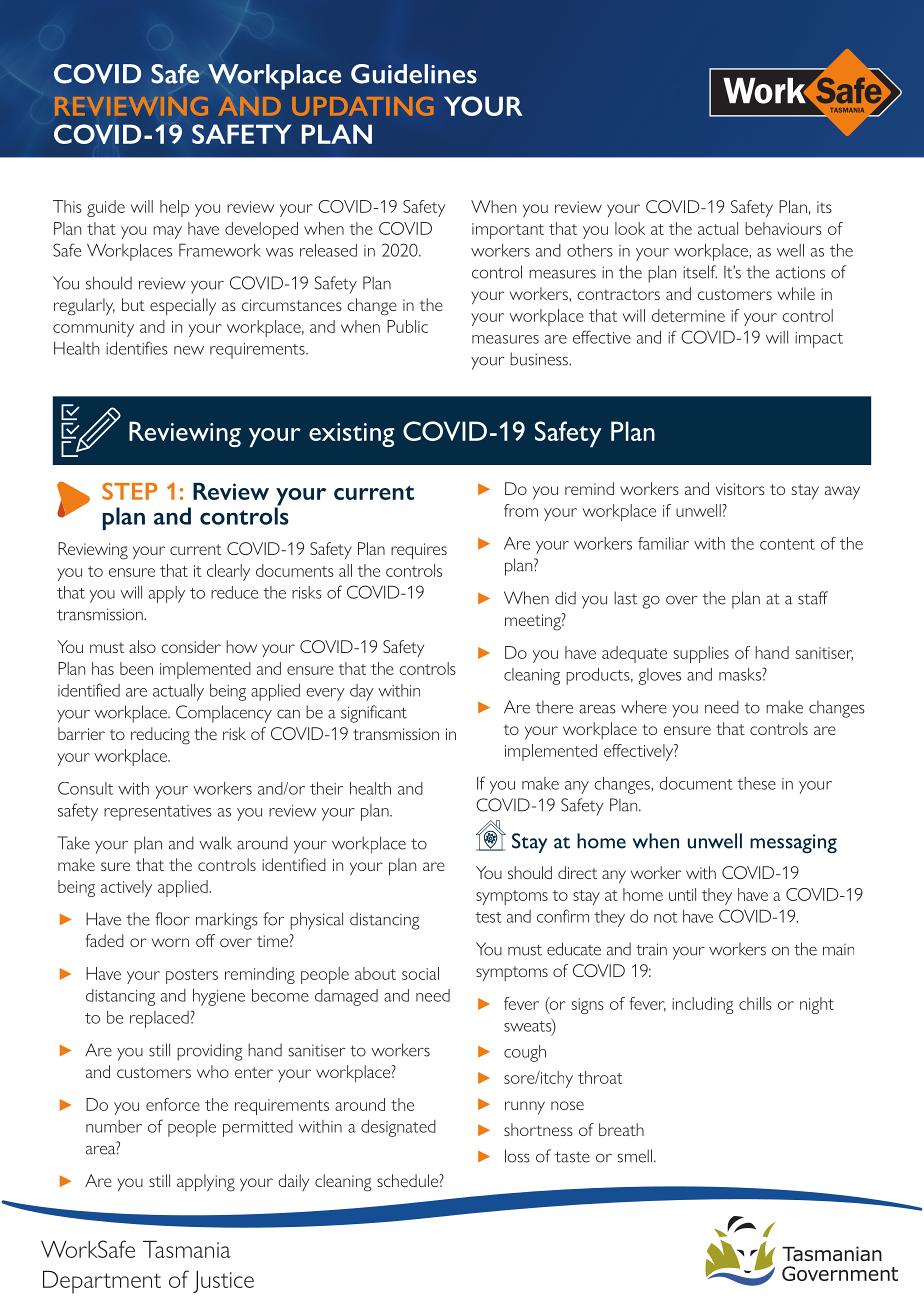 This document has height=1308, width=924. I want to click on UPDATING, so click(362, 106).
